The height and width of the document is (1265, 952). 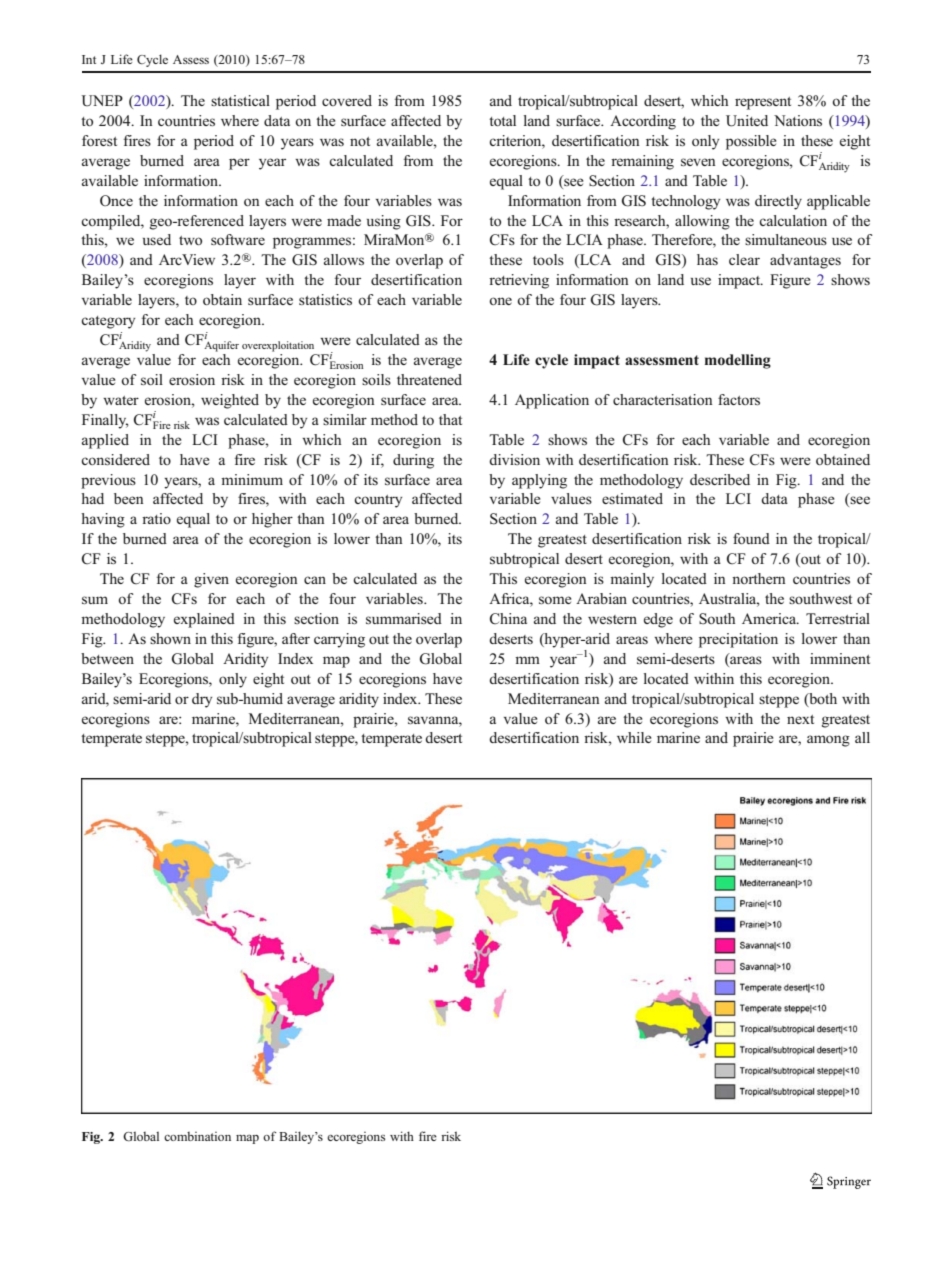 What do you see at coordinates (828, 741) in the document?
I see `among` at bounding box center [828, 741].
